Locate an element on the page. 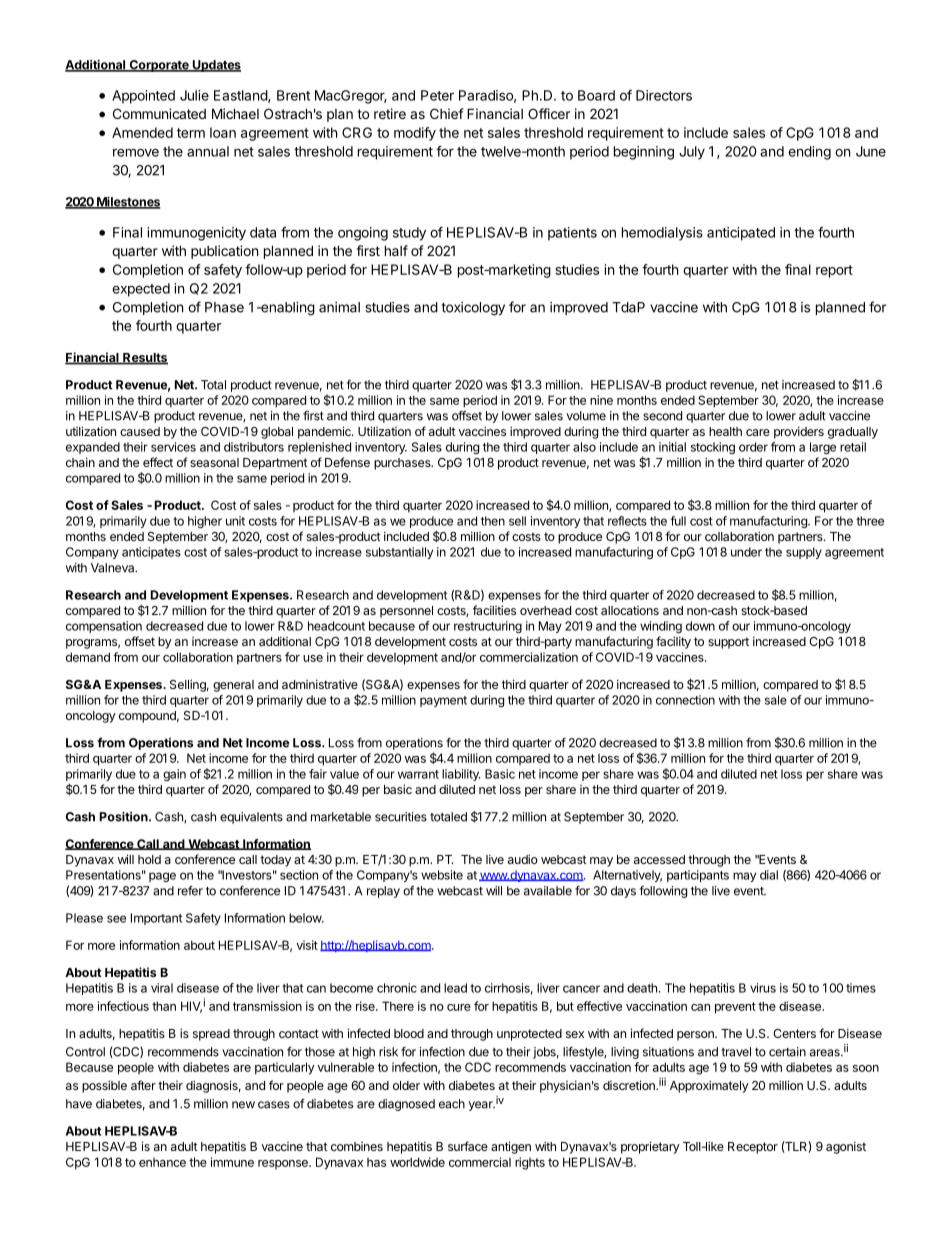 This image has height=1233, width=952. surface is located at coordinates (468, 1146).
